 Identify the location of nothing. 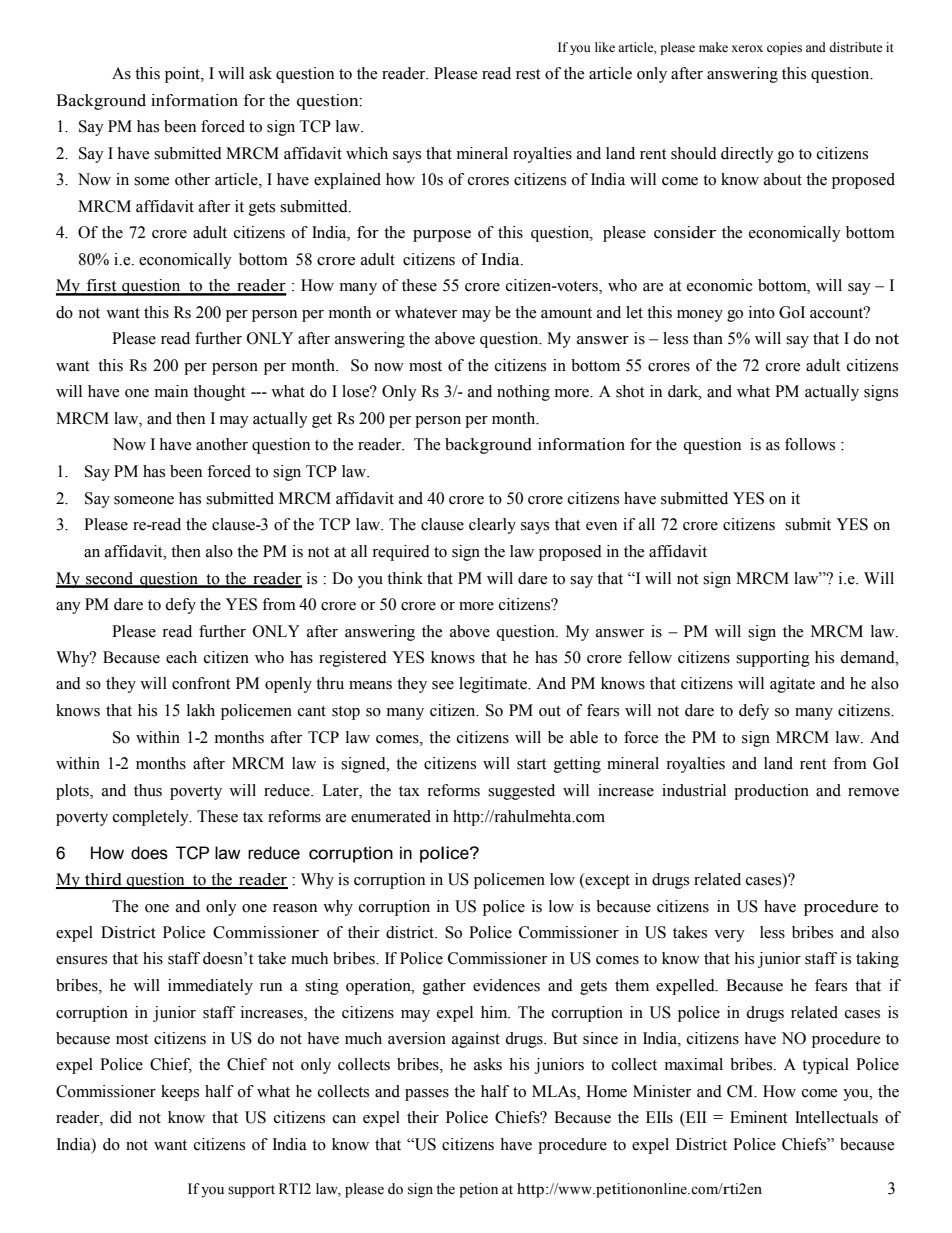
(523, 393).
